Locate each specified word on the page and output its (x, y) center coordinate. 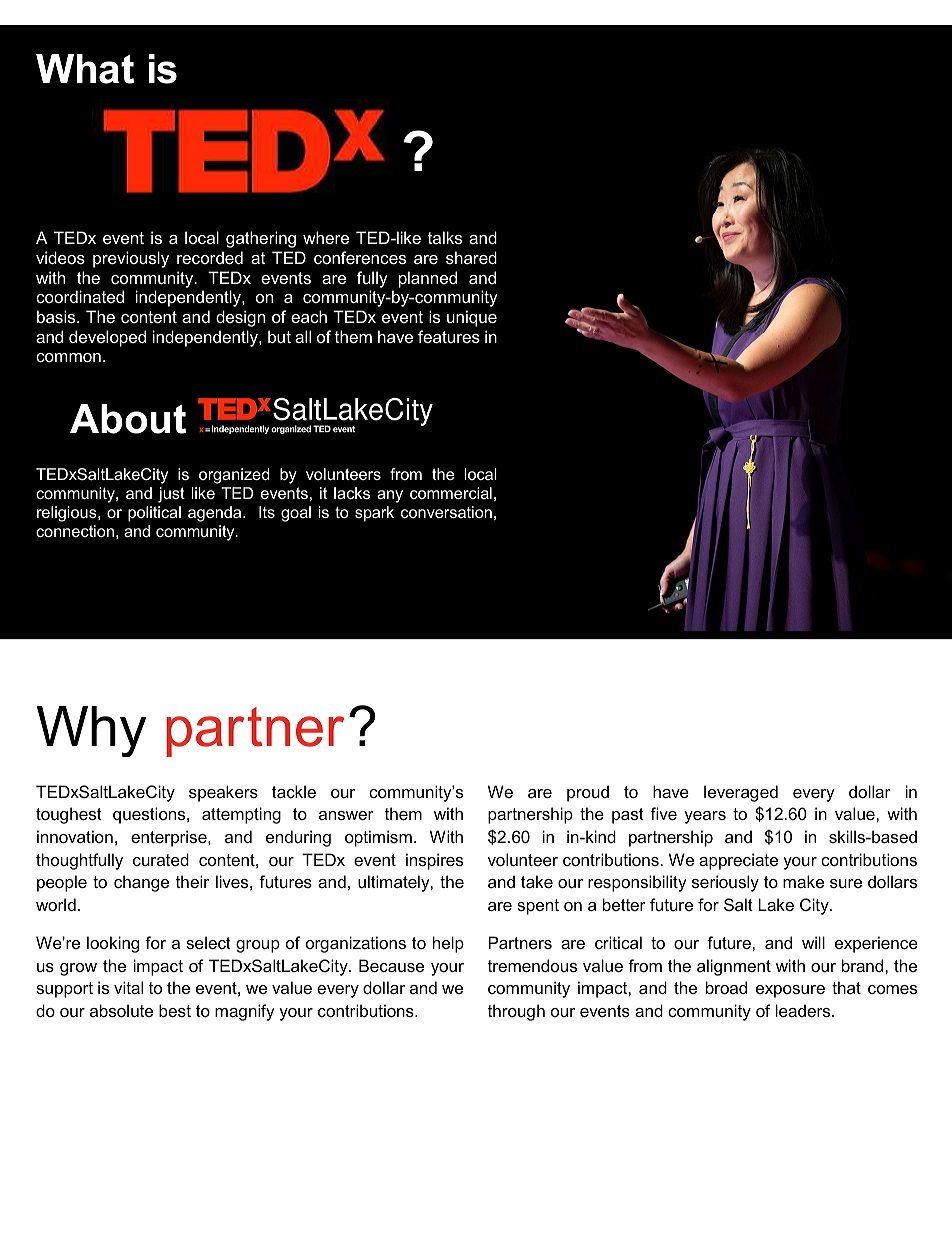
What (85, 69)
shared (471, 257)
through (516, 1012)
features (449, 336)
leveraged (741, 793)
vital (128, 987)
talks (445, 237)
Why (92, 731)
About (128, 419)
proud (588, 793)
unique (472, 318)
